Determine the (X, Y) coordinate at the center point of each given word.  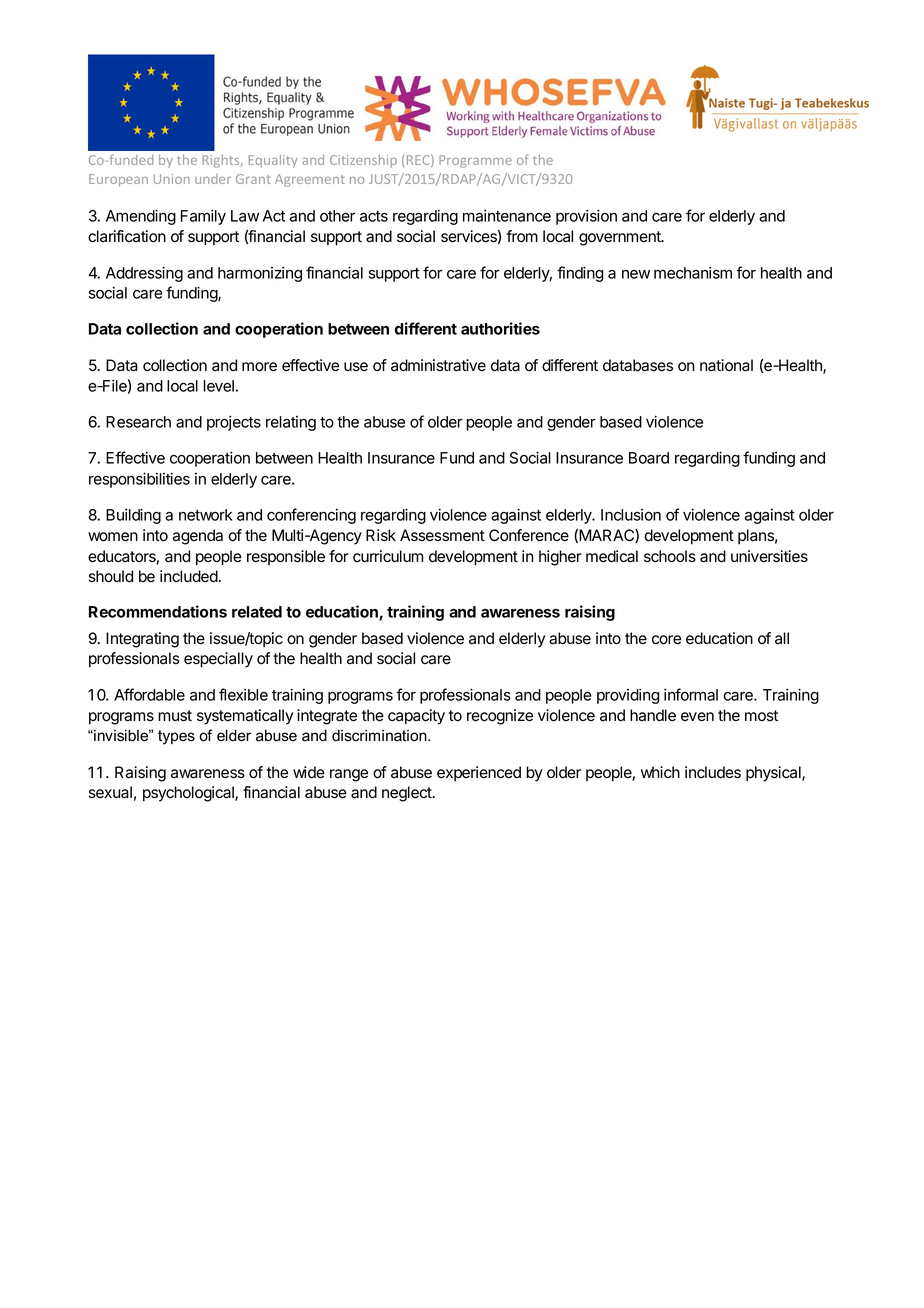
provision (586, 217)
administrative (438, 365)
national (726, 365)
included (189, 576)
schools (670, 556)
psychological (189, 794)
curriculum (388, 556)
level (218, 386)
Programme (475, 161)
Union (172, 179)
